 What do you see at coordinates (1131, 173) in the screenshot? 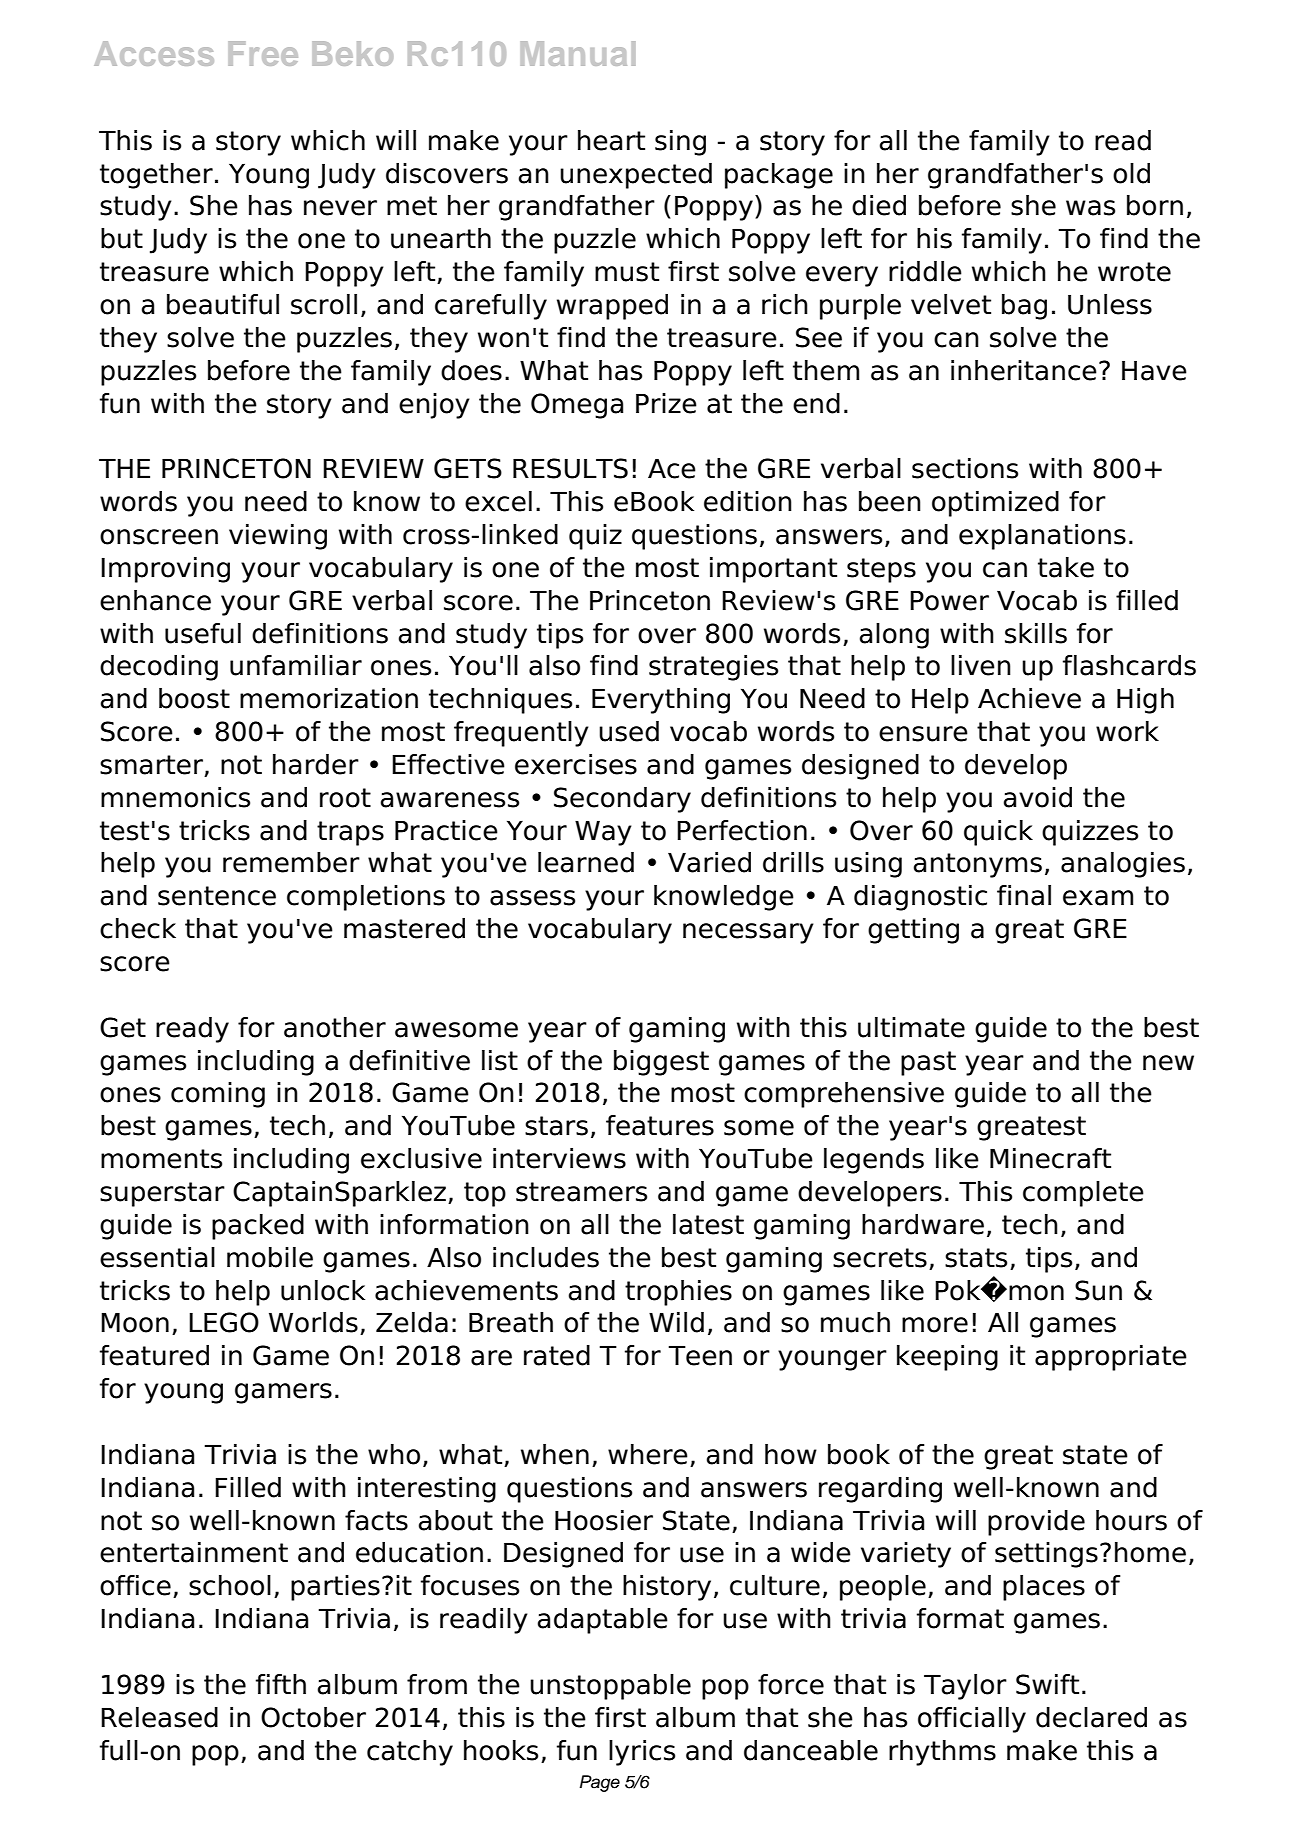
I see `old` at bounding box center [1131, 173].
